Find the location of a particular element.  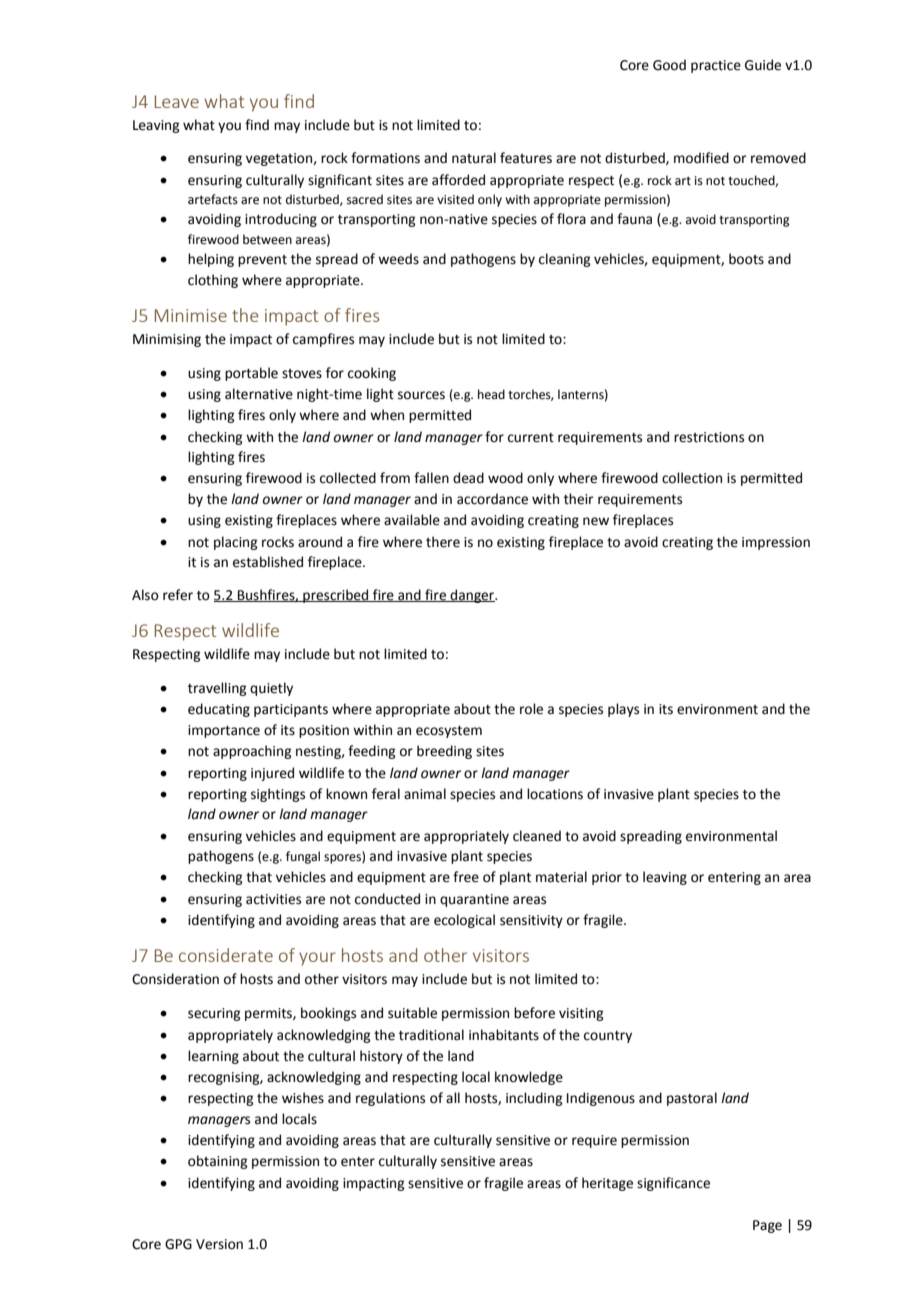

danger is located at coordinates (472, 596).
